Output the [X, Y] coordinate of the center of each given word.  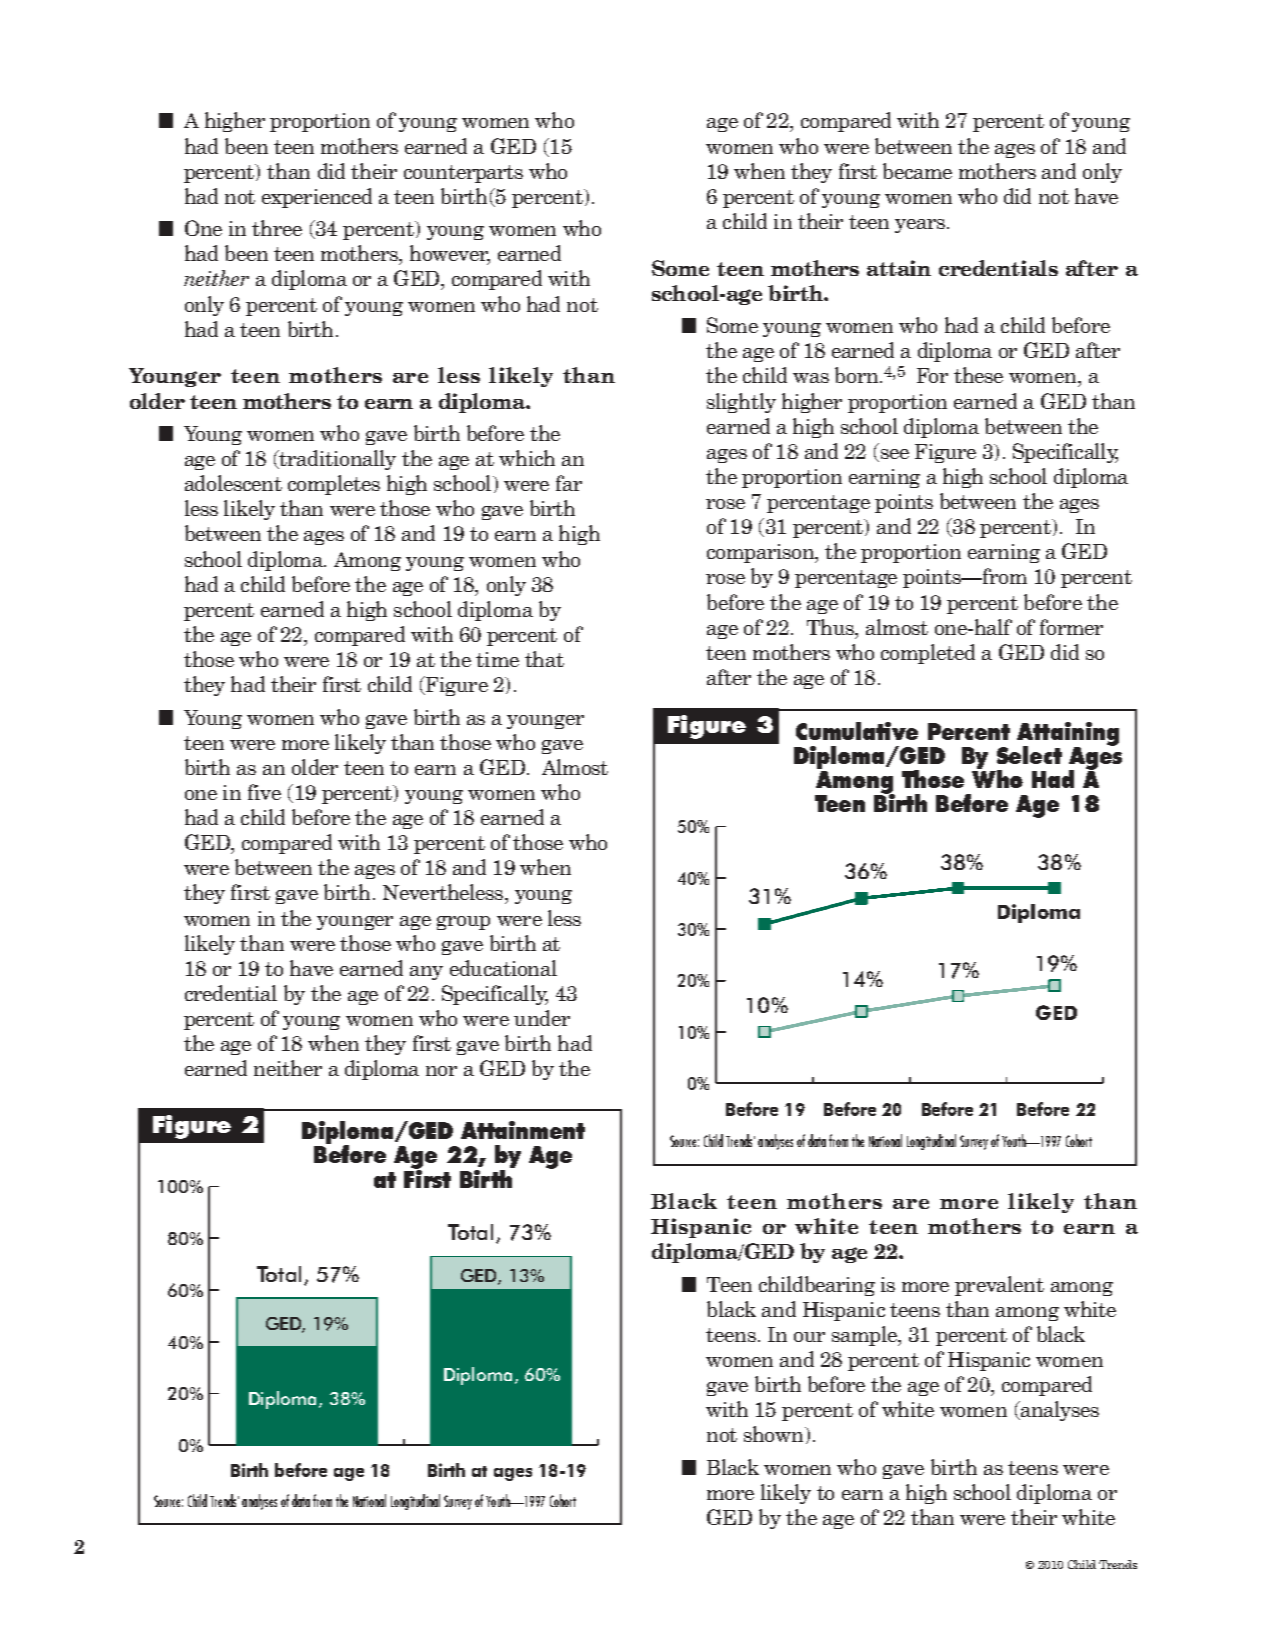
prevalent [999, 1286]
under [542, 1018]
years [920, 226]
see [893, 455]
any [426, 973]
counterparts [463, 174]
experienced [317, 198]
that [544, 659]
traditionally [336, 460]
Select [1029, 755]
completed [928, 654]
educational [503, 968]
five [264, 792]
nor [441, 1071]
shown [775, 1434]
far [569, 483]
